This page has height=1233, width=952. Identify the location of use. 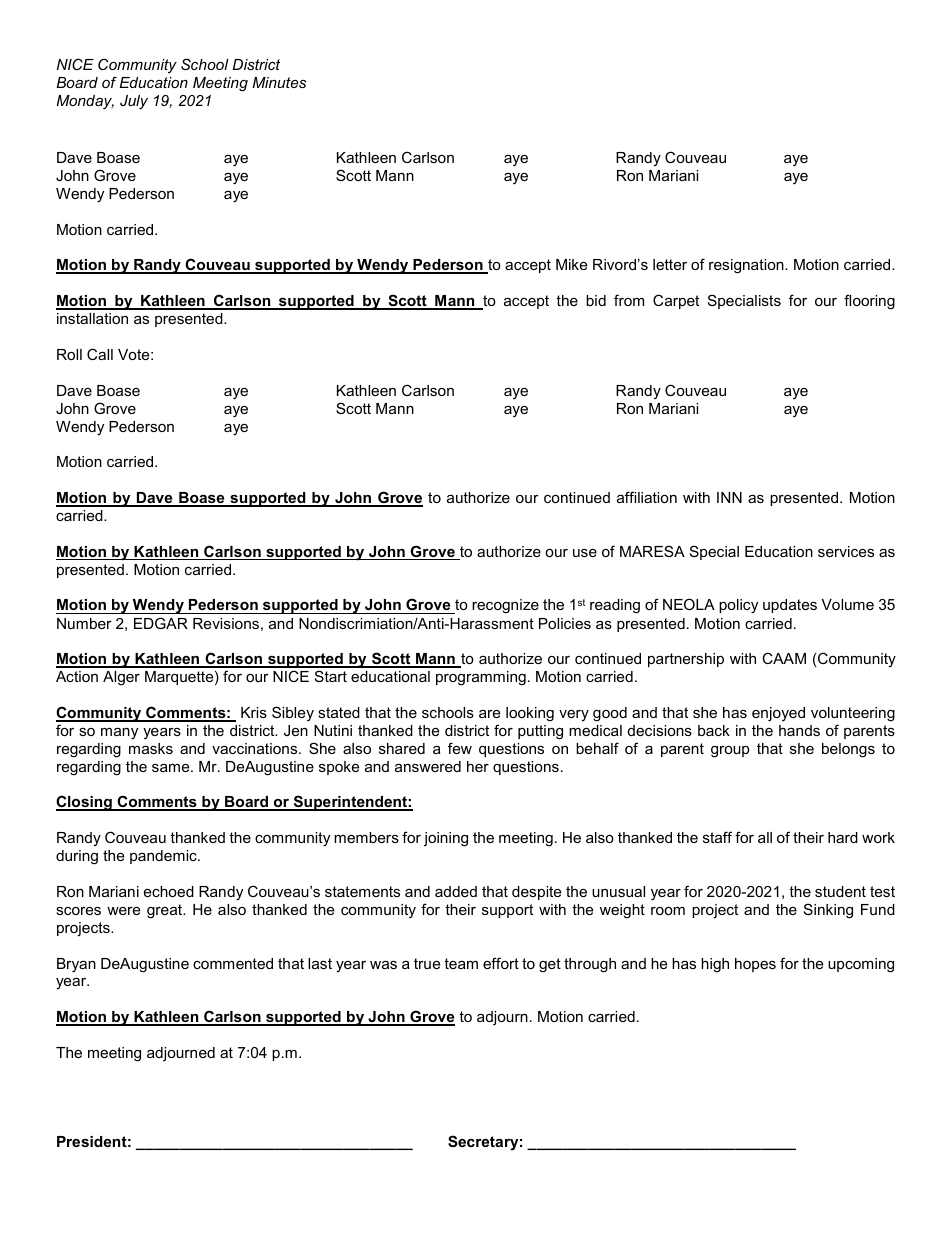
(585, 553).
